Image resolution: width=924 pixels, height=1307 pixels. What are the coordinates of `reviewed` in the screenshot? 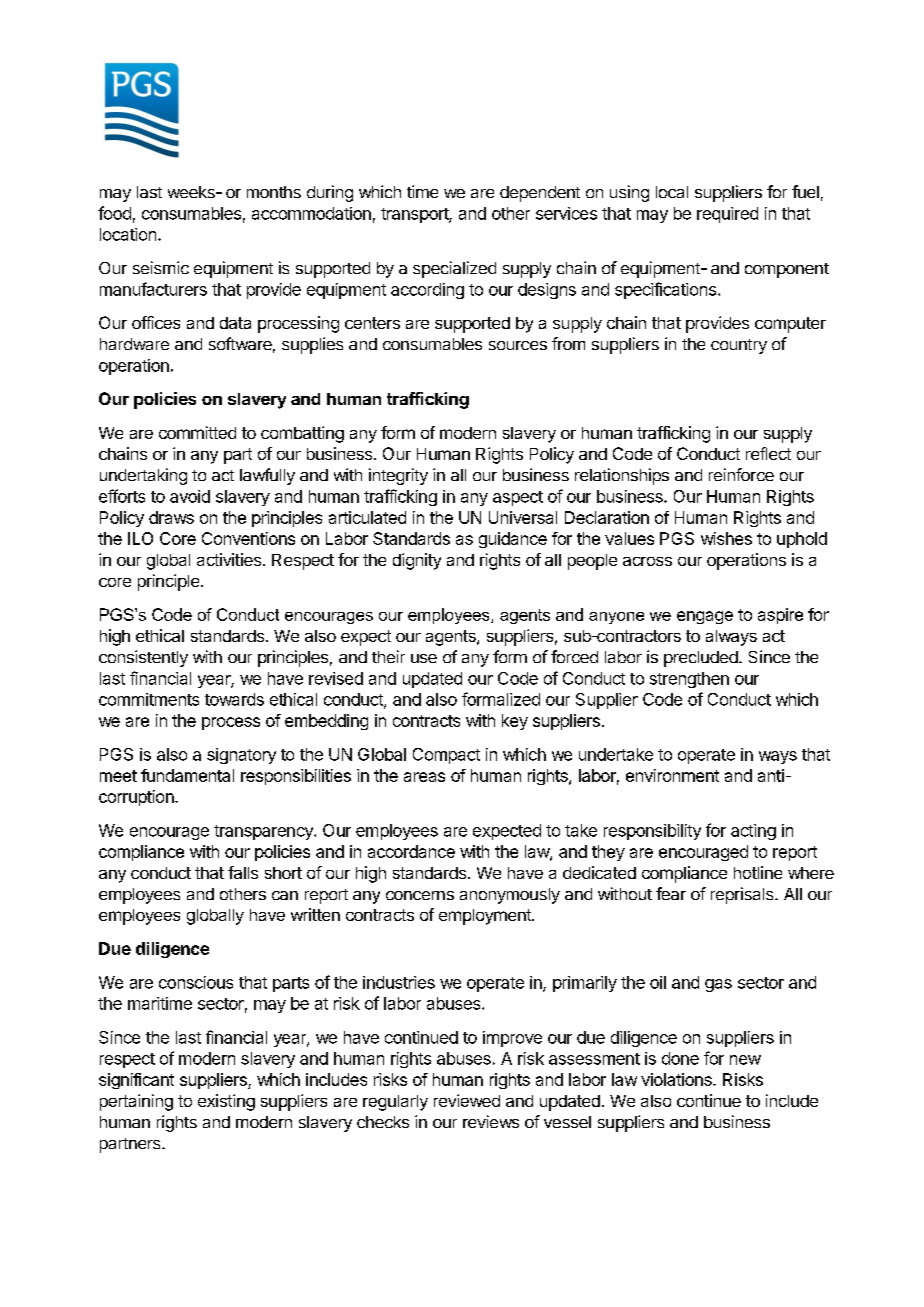 It's located at (467, 1100).
